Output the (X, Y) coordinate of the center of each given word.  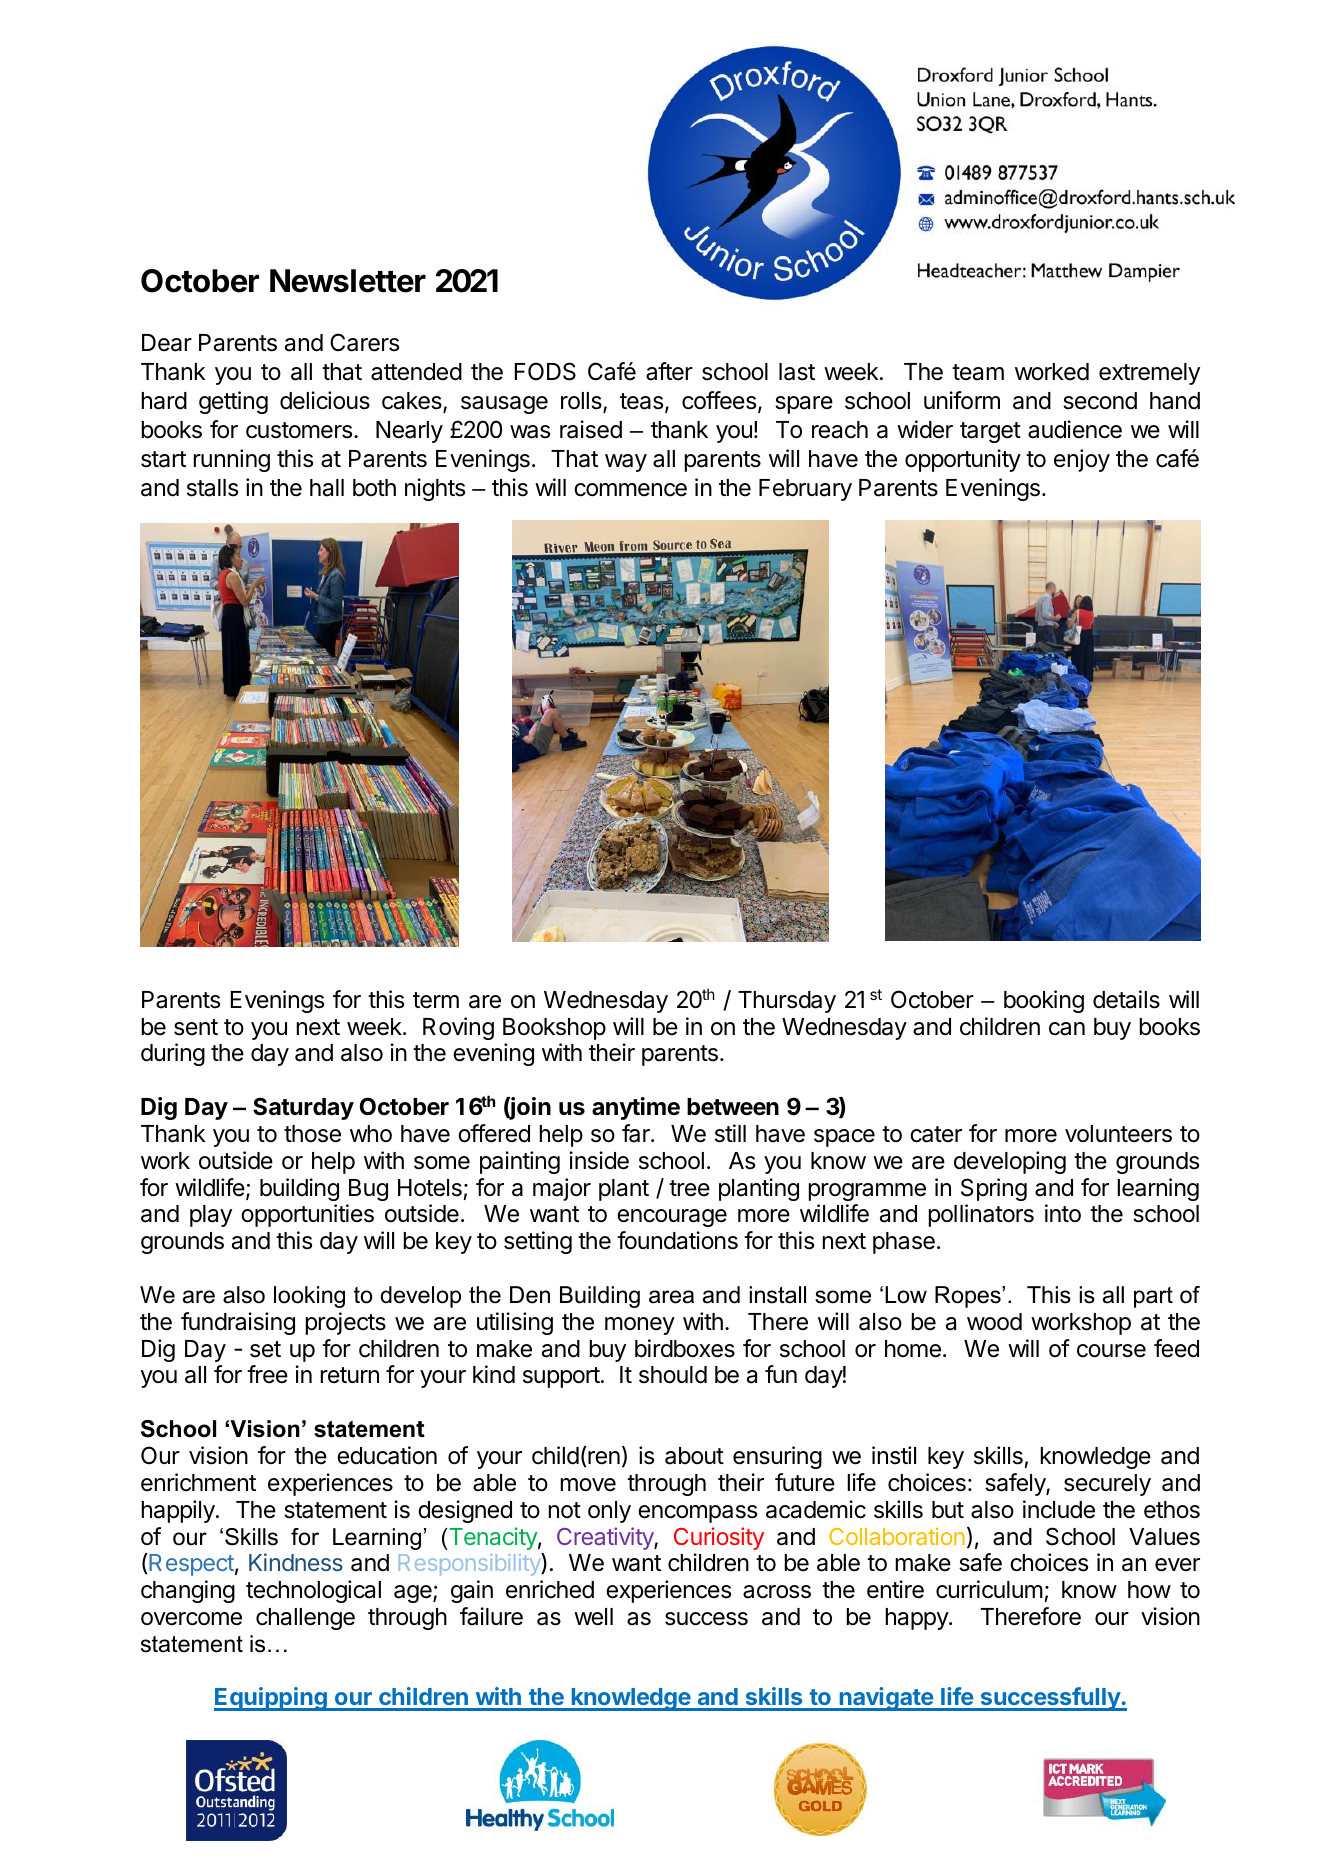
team (978, 372)
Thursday (787, 1002)
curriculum (989, 1589)
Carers (364, 342)
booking (1044, 1001)
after (669, 371)
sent (196, 1027)
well (593, 1617)
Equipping (271, 1699)
